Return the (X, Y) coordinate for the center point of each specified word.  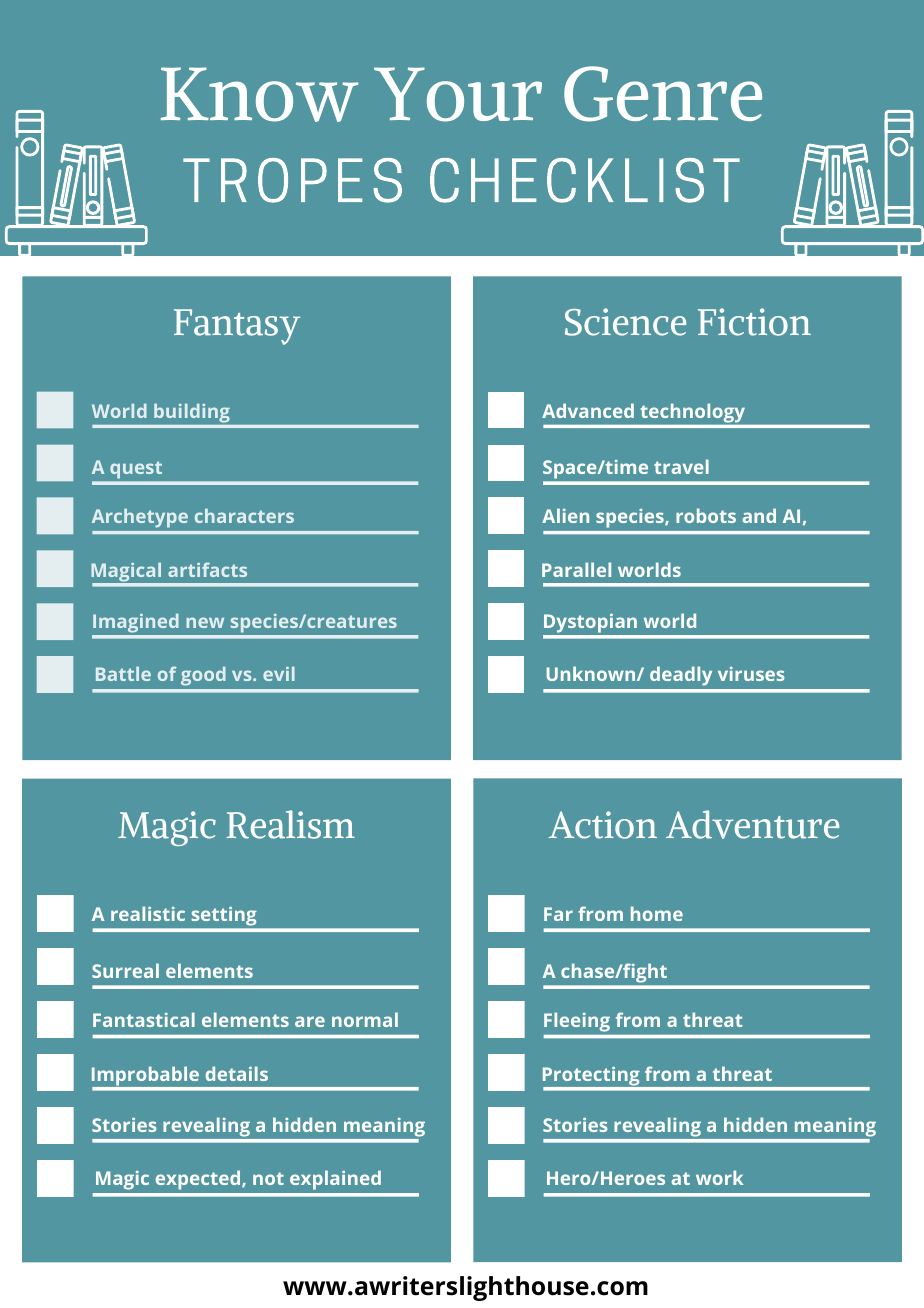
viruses (751, 674)
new (205, 622)
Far (558, 914)
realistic (148, 913)
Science (625, 322)
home (657, 913)
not (268, 1178)
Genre (663, 94)
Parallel (576, 569)
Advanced (588, 410)
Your (458, 94)
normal (365, 1019)
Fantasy (237, 327)
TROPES (292, 180)
